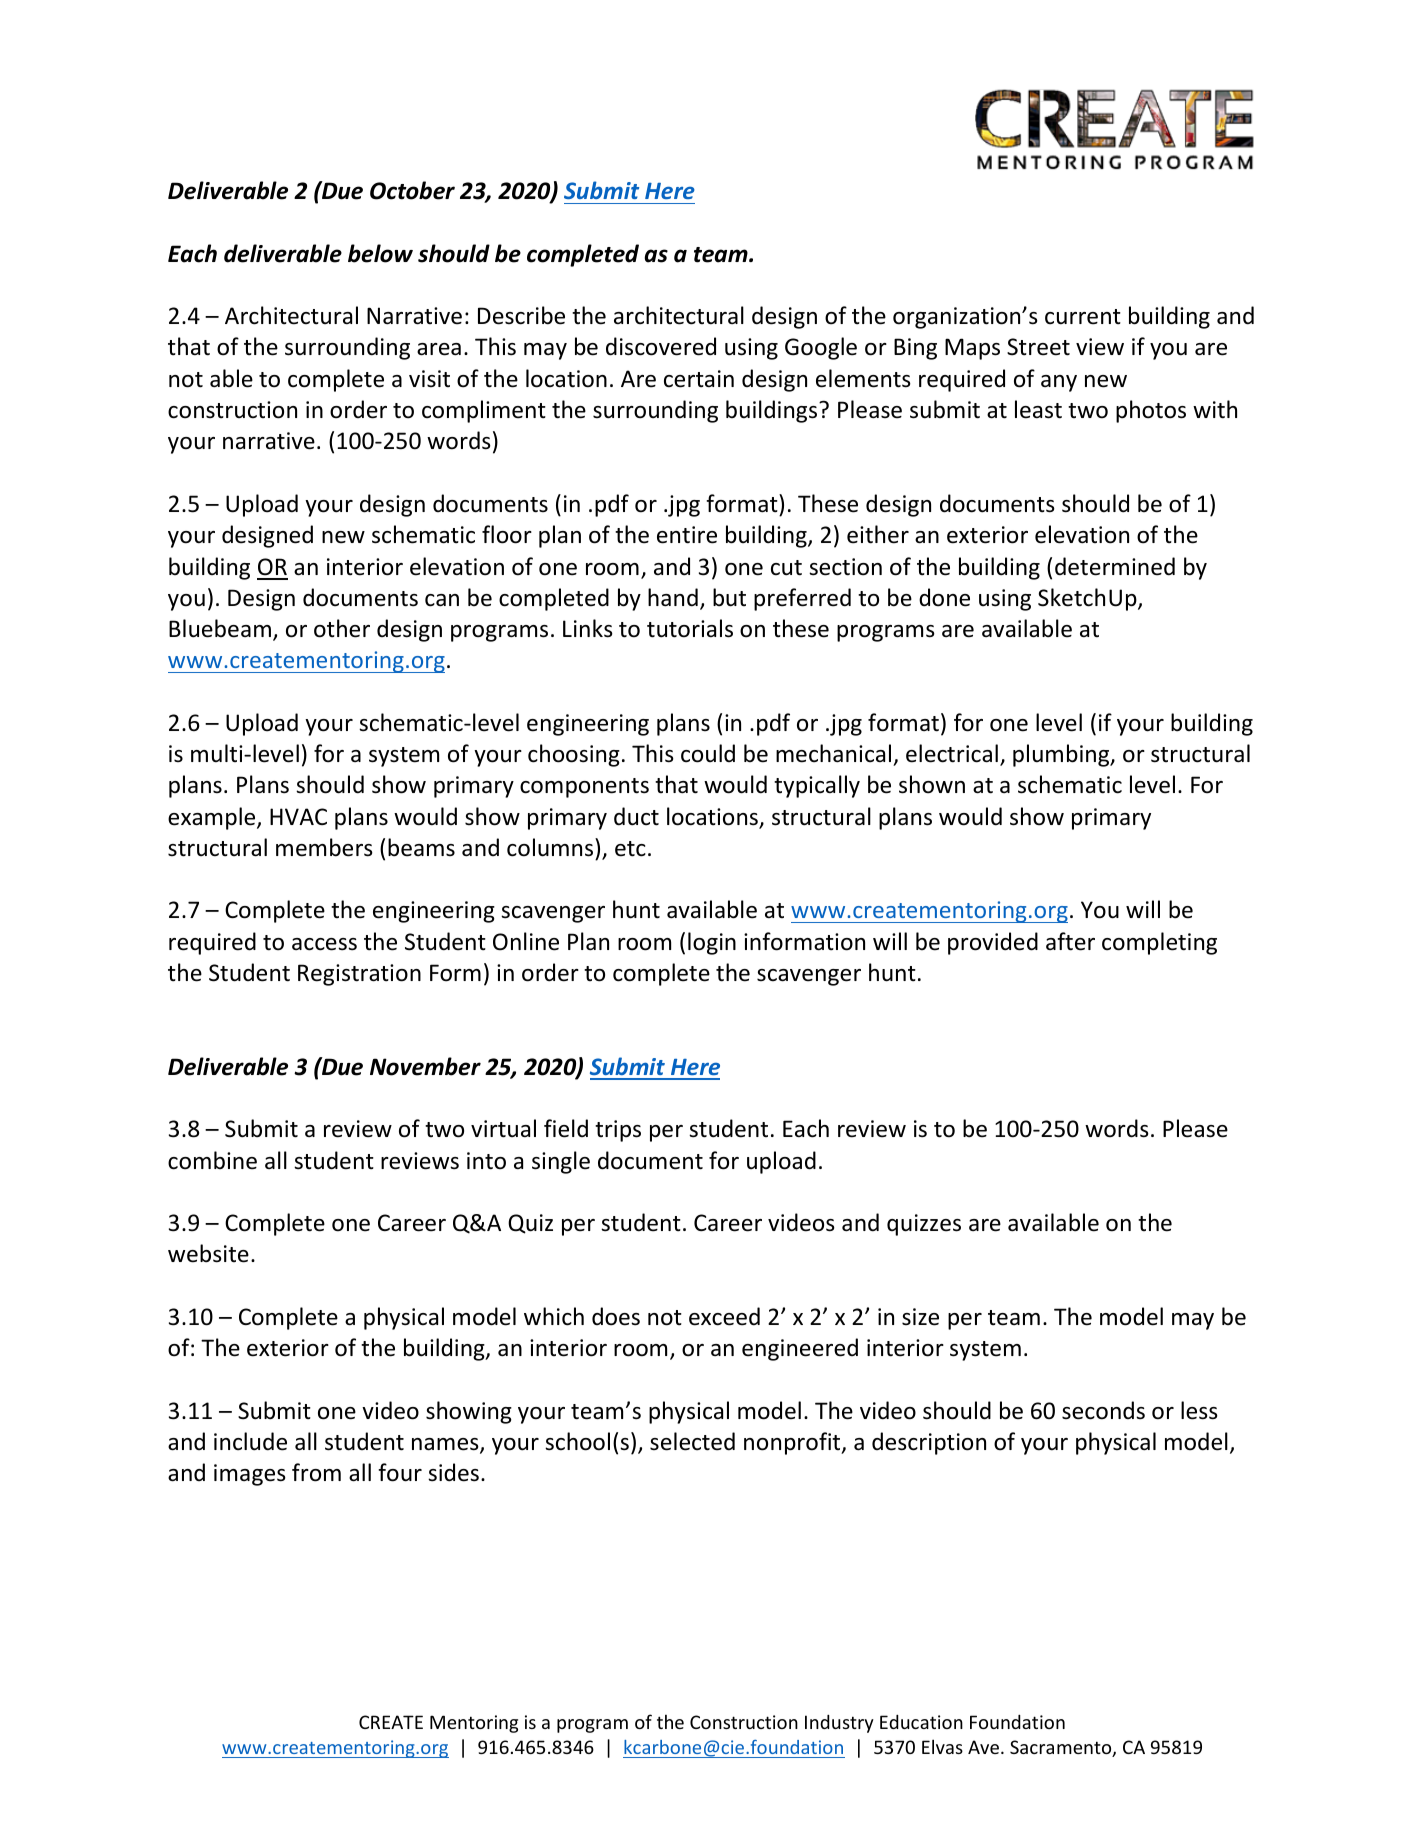 This image has height=1844, width=1425. I want to click on but, so click(729, 597).
